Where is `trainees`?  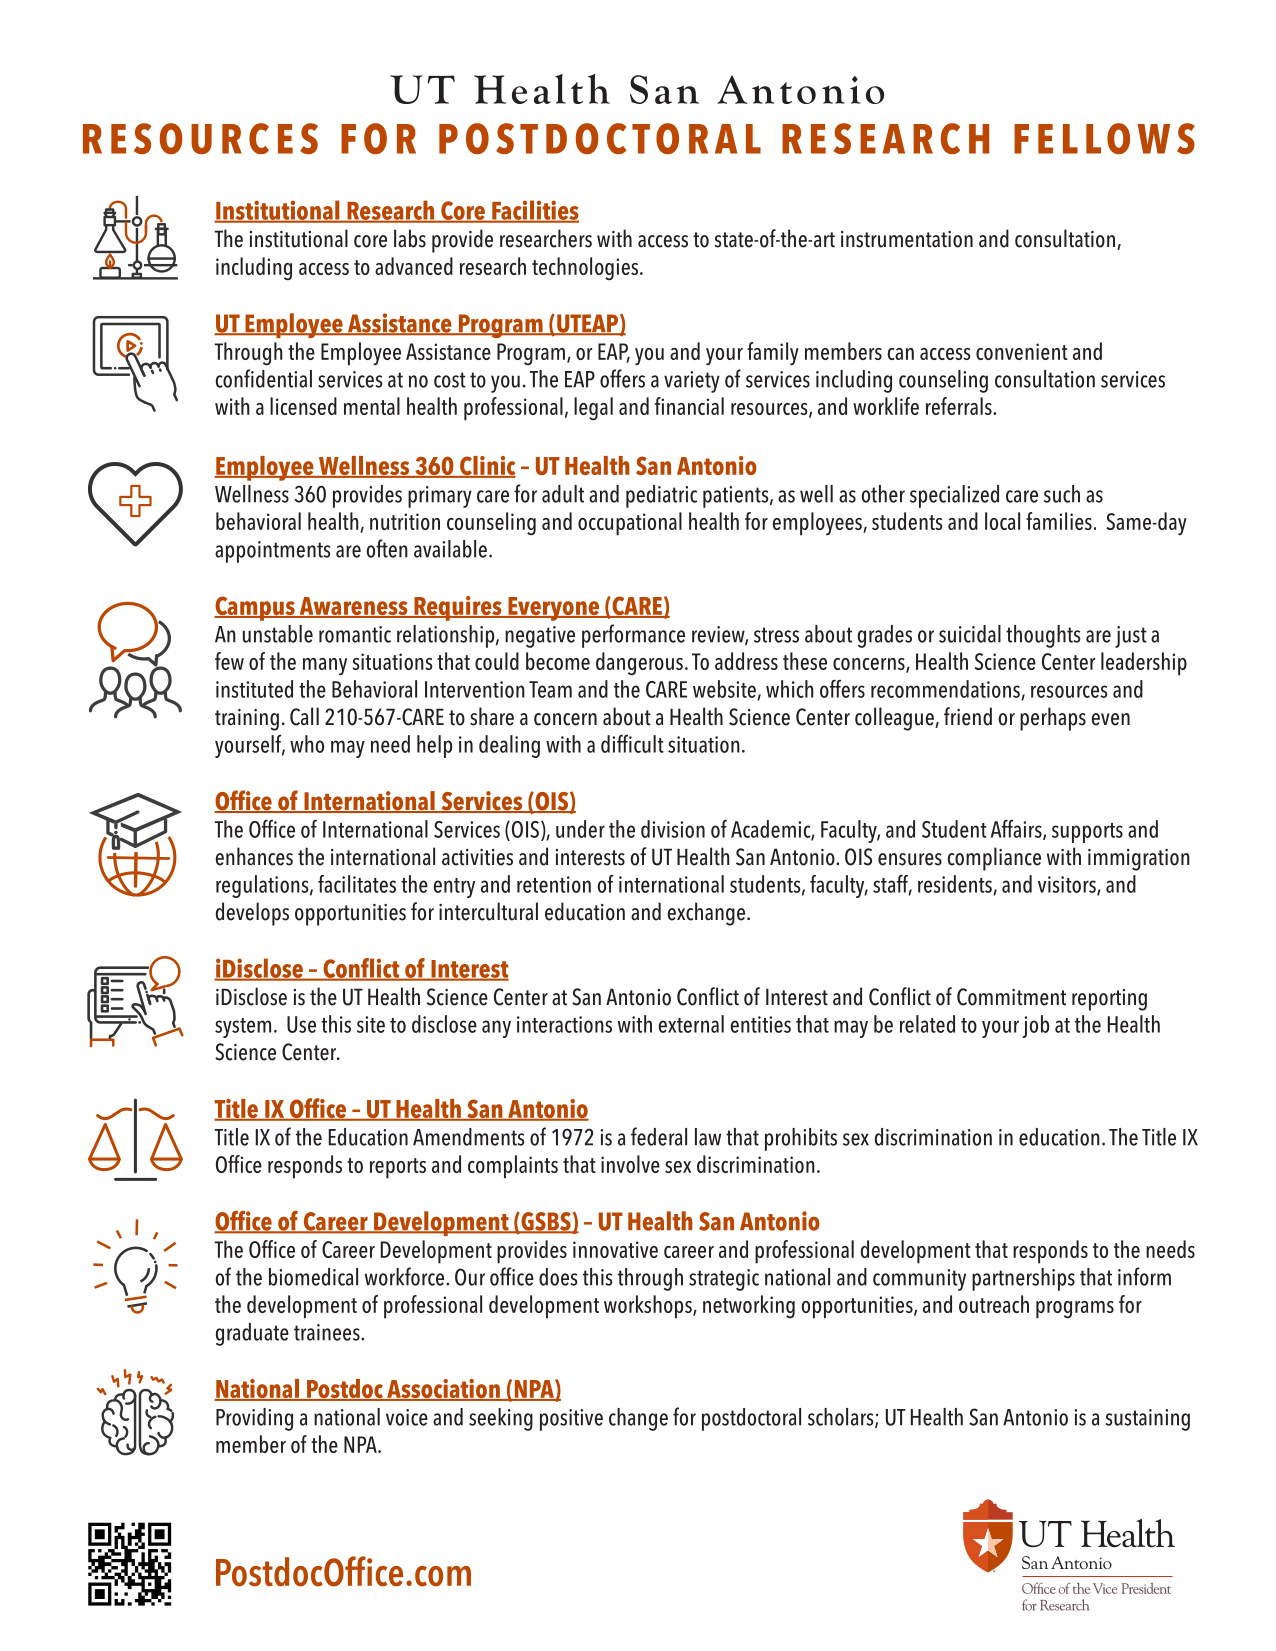 trainees is located at coordinates (328, 1332).
